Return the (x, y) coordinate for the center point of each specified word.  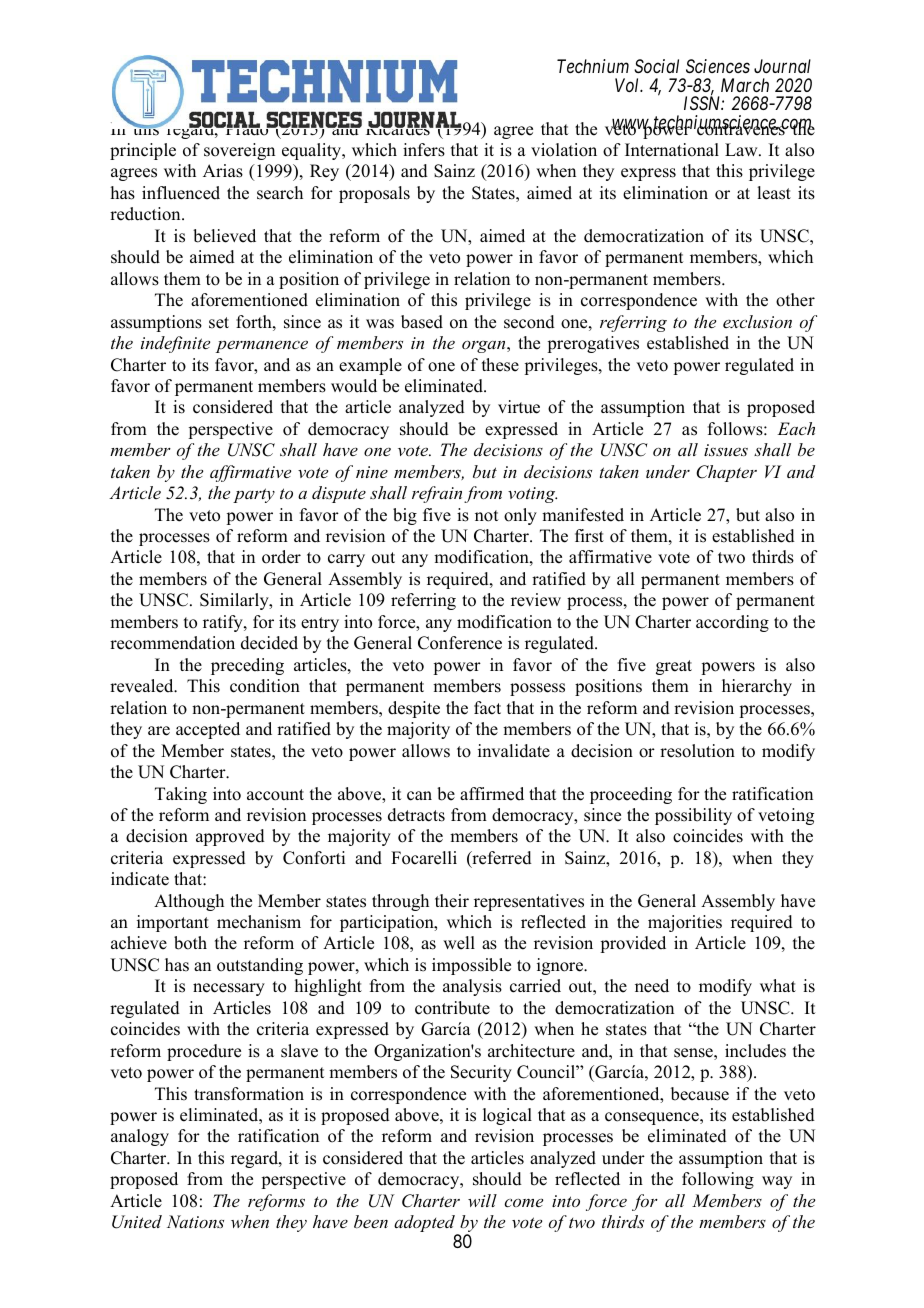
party (254, 495)
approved (230, 837)
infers (424, 150)
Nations (195, 1221)
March (745, 85)
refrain (437, 494)
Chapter (726, 473)
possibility (693, 816)
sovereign (239, 151)
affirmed (492, 794)
